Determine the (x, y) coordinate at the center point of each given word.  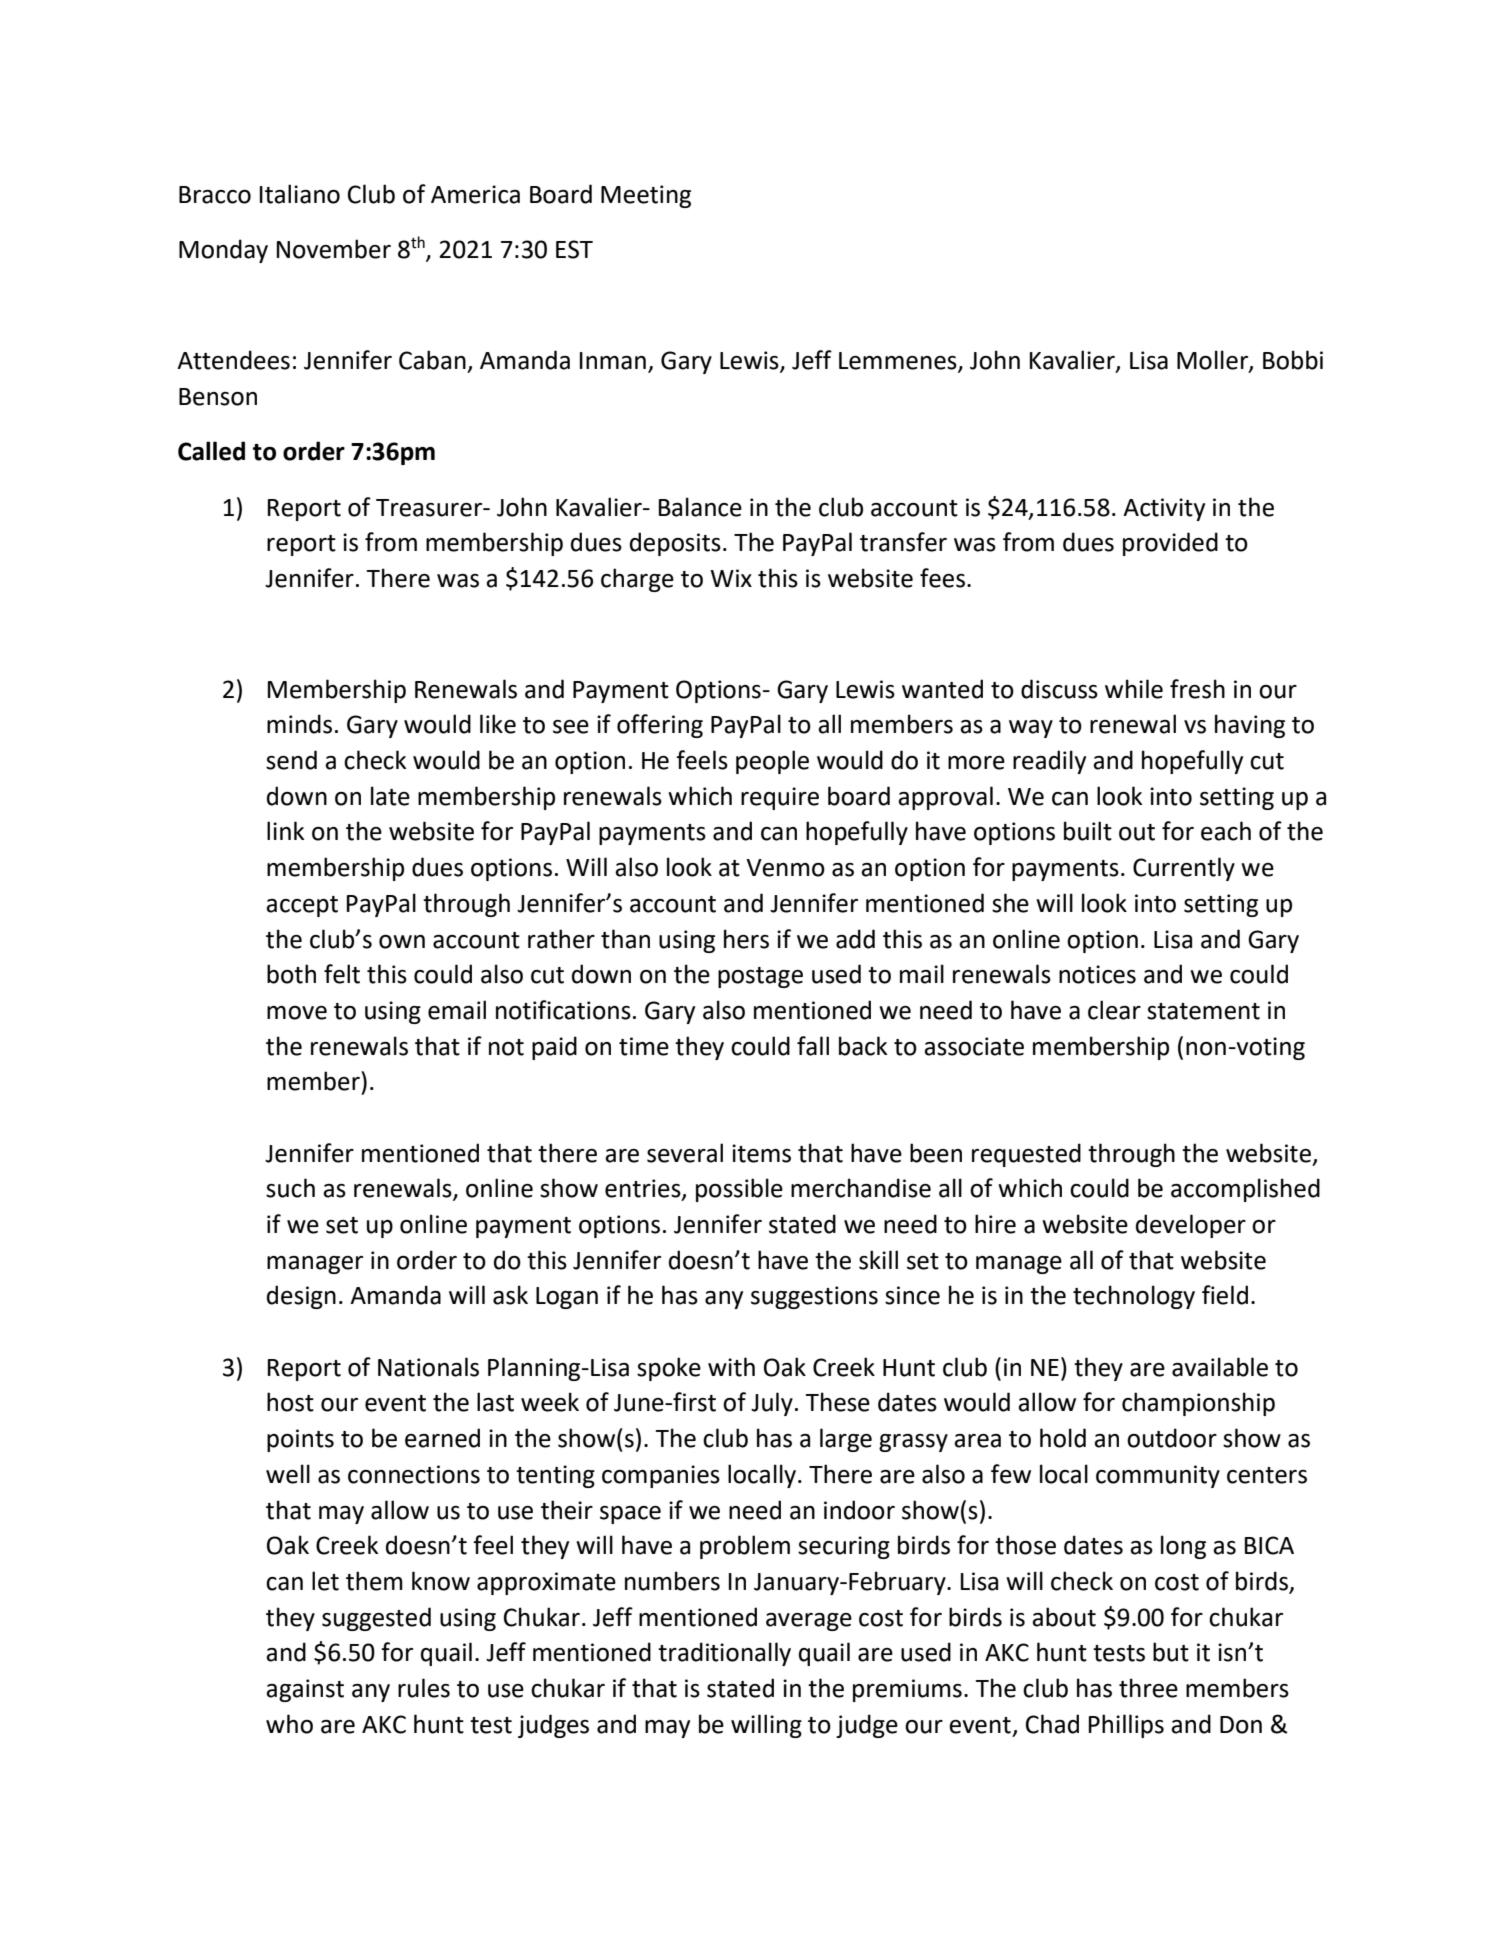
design (301, 1297)
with (731, 1367)
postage (760, 977)
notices (1097, 974)
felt (342, 974)
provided (1170, 544)
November (334, 249)
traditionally (724, 1654)
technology (1134, 1297)
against (305, 1690)
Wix (731, 578)
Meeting (646, 196)
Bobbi (1293, 360)
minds (299, 724)
